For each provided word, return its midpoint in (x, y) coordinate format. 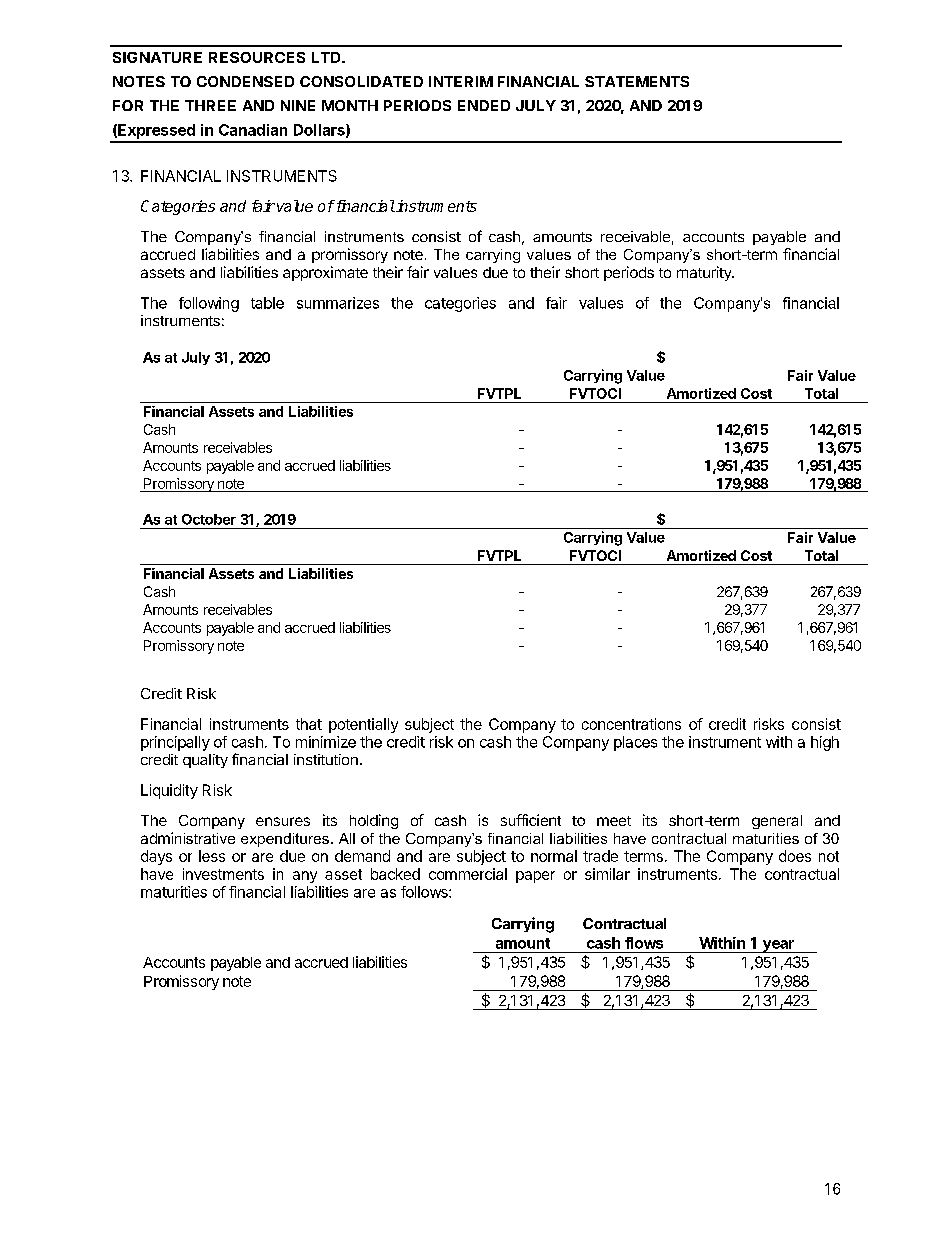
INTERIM (461, 81)
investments (223, 874)
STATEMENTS (637, 81)
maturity (705, 273)
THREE (210, 105)
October (209, 519)
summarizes (338, 303)
